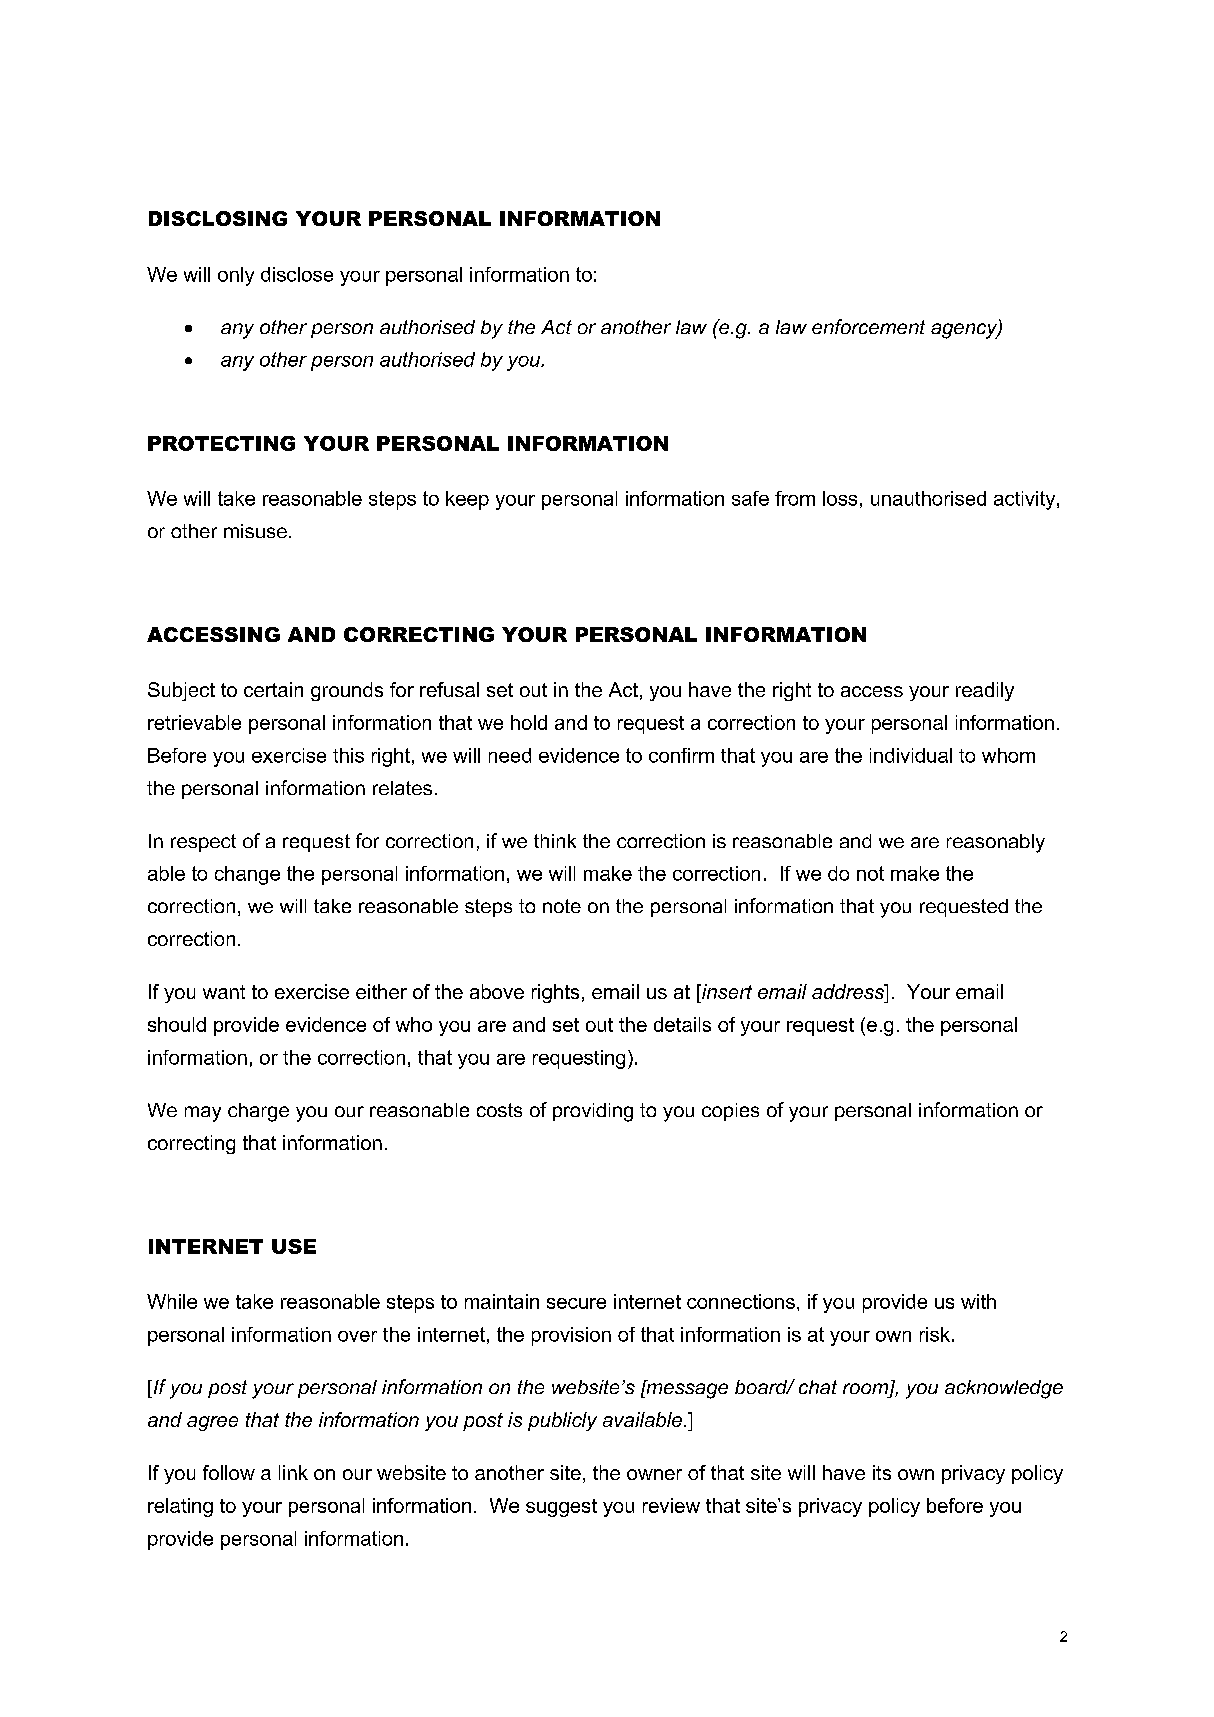 The height and width of the page is (1717, 1214). What do you see at coordinates (273, 689) in the page?
I see `certain` at bounding box center [273, 689].
